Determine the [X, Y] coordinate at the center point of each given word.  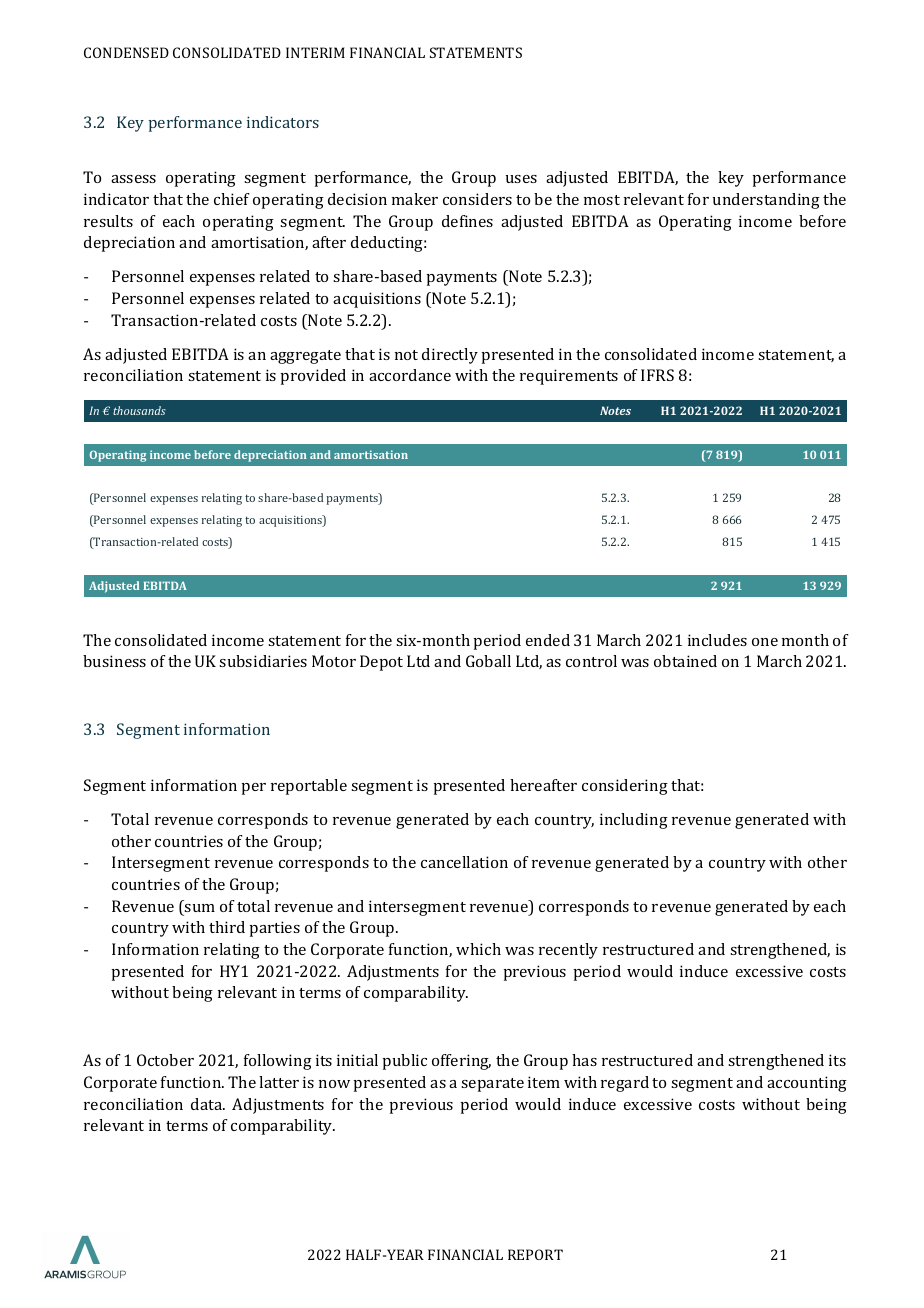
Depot [381, 663]
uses [521, 179]
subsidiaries [263, 661]
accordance [410, 375]
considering [625, 787]
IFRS [657, 375]
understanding [766, 201]
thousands [139, 410]
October [165, 1060]
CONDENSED [126, 52]
